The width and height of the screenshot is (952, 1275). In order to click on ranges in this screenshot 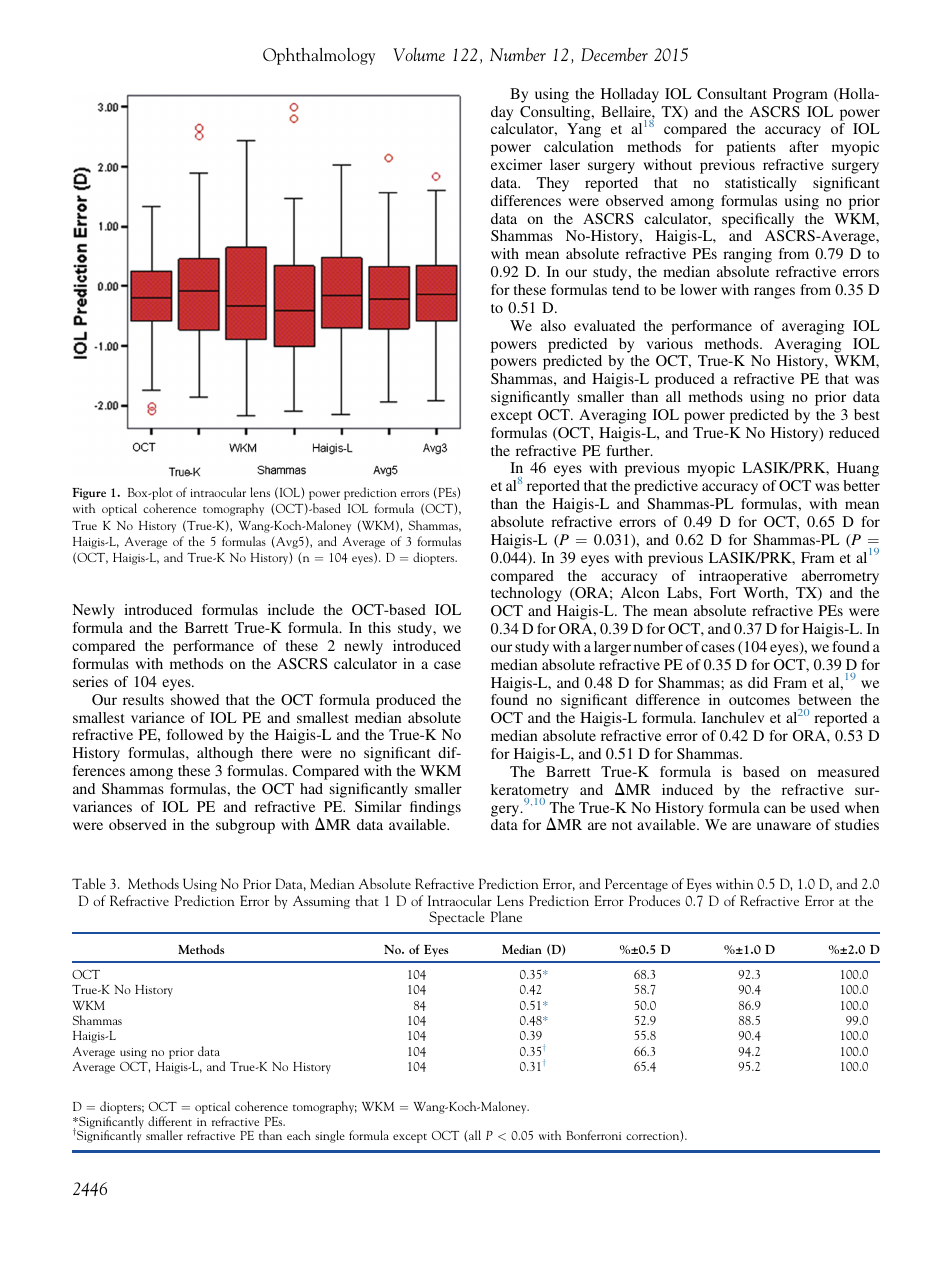, I will do `click(774, 293)`.
